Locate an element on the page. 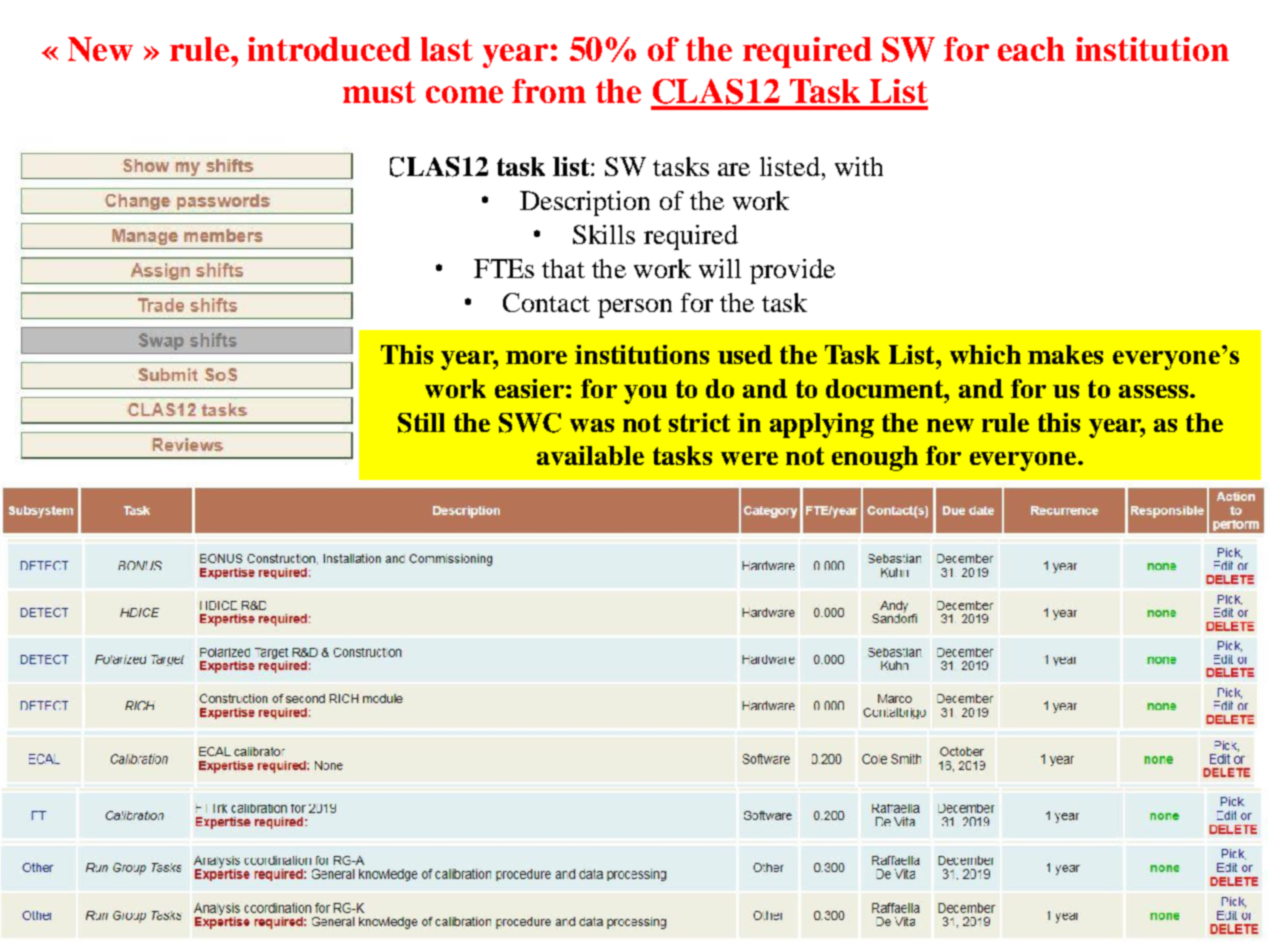  were is located at coordinates (749, 458).
